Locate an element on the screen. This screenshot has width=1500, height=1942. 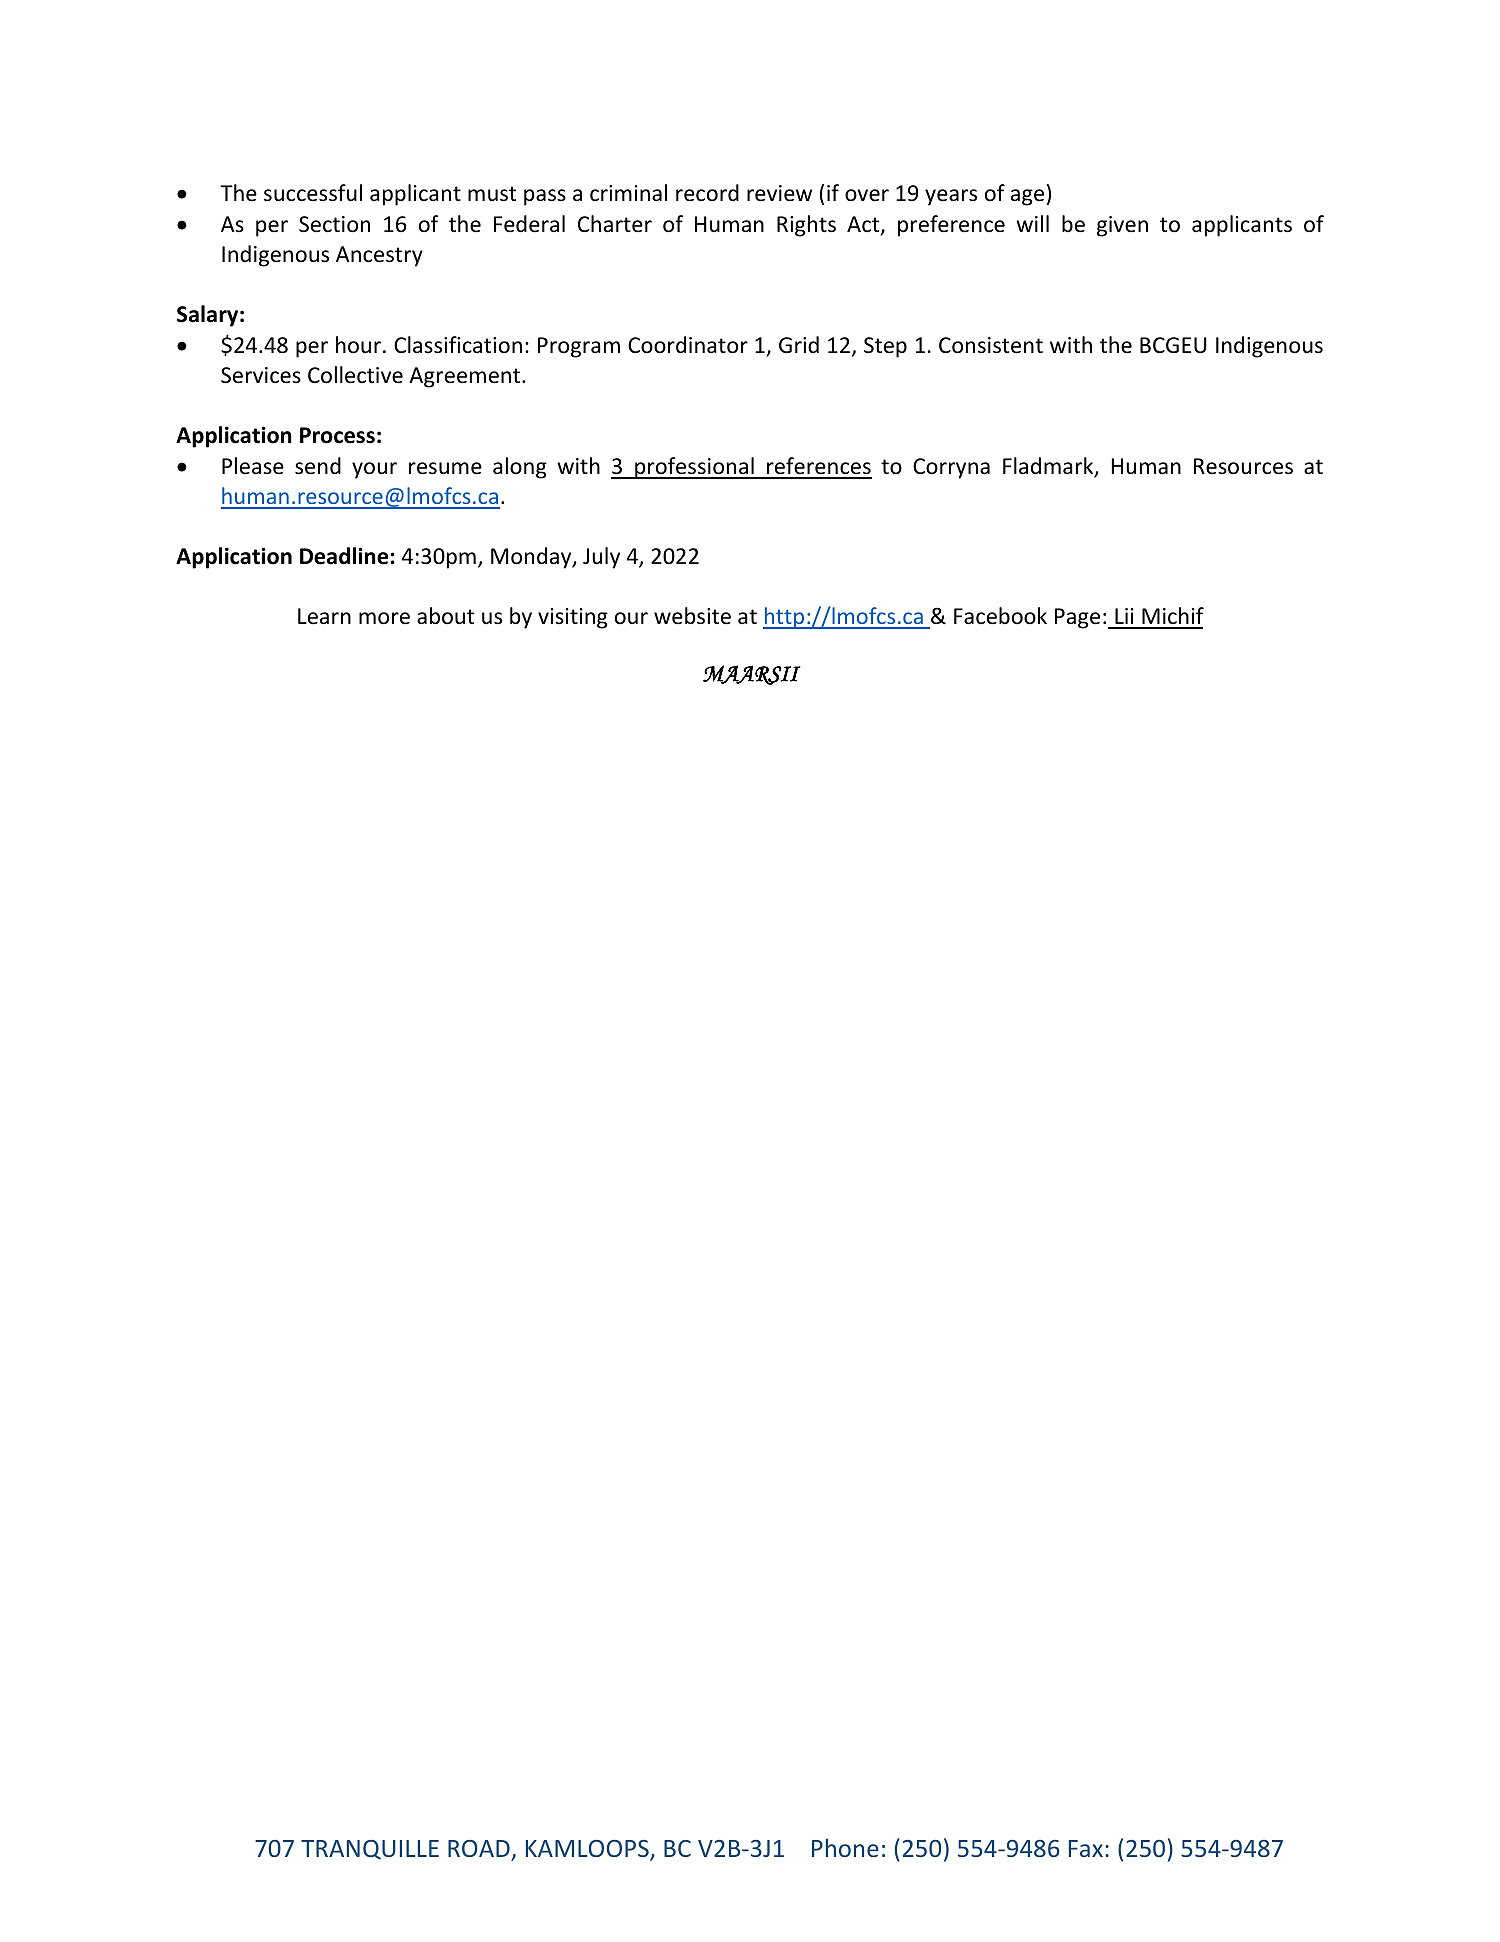
ROAD is located at coordinates (479, 1848).
